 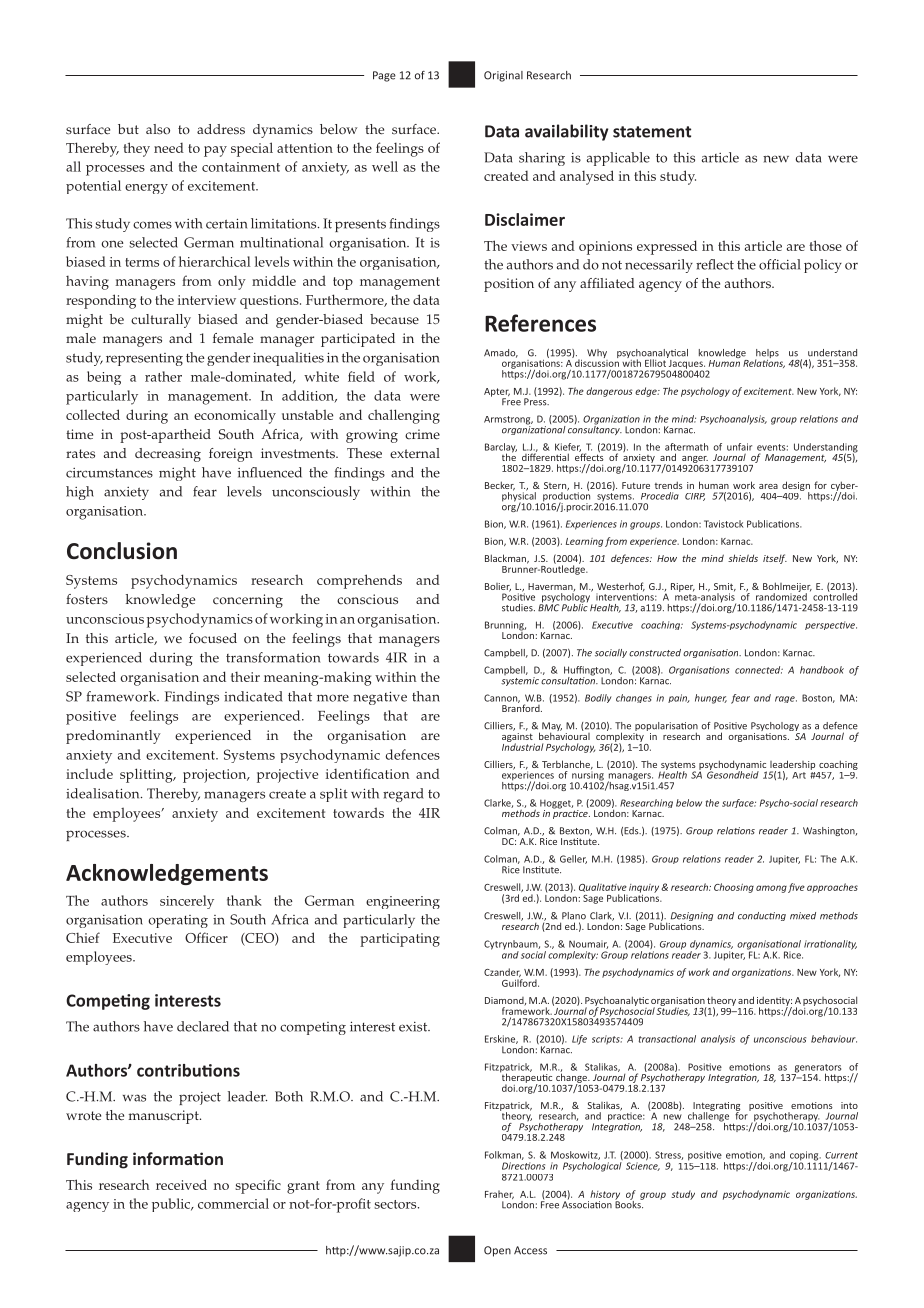 What do you see at coordinates (181, 1184) in the page?
I see `received` at bounding box center [181, 1184].
